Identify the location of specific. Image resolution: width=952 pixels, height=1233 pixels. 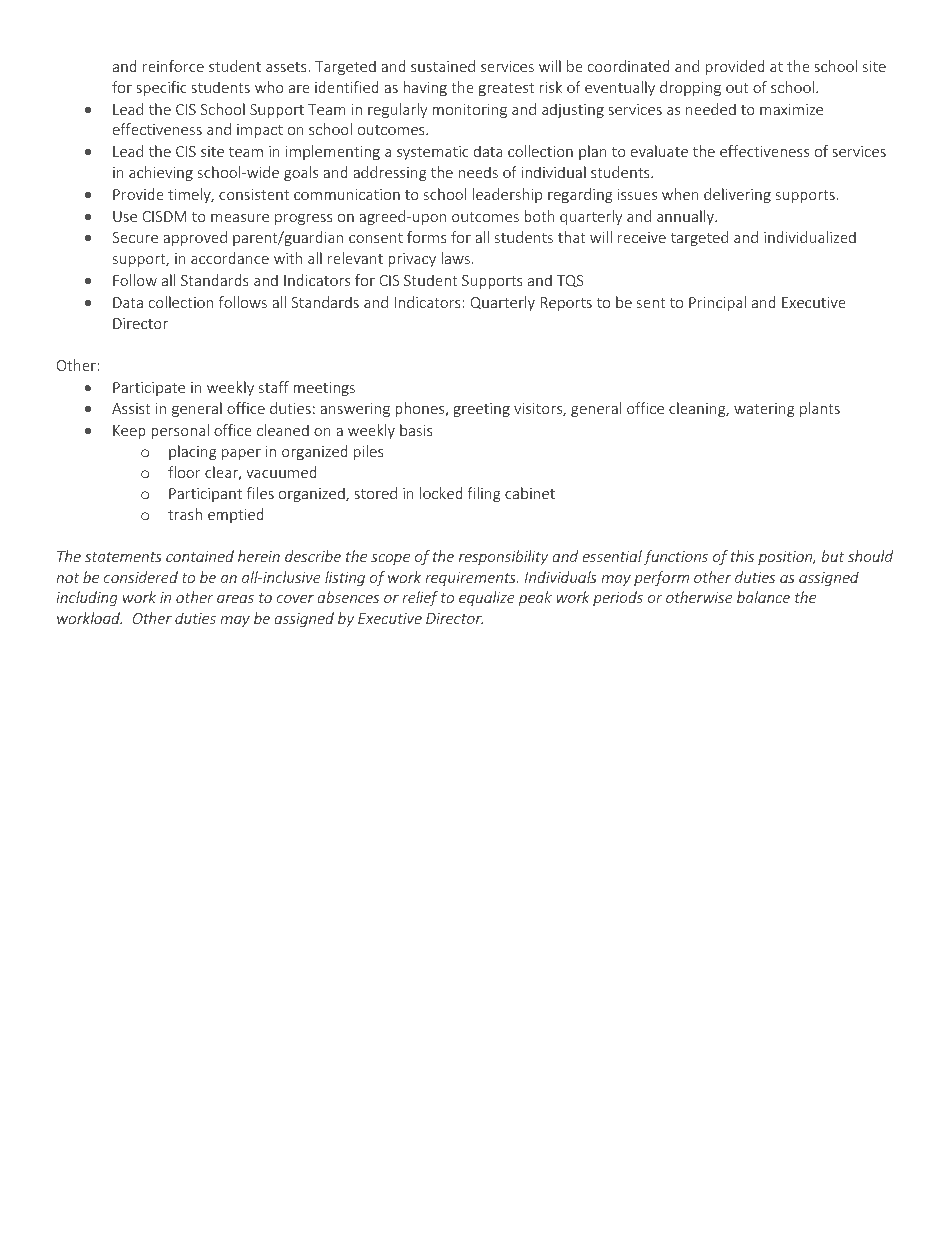
(161, 88).
